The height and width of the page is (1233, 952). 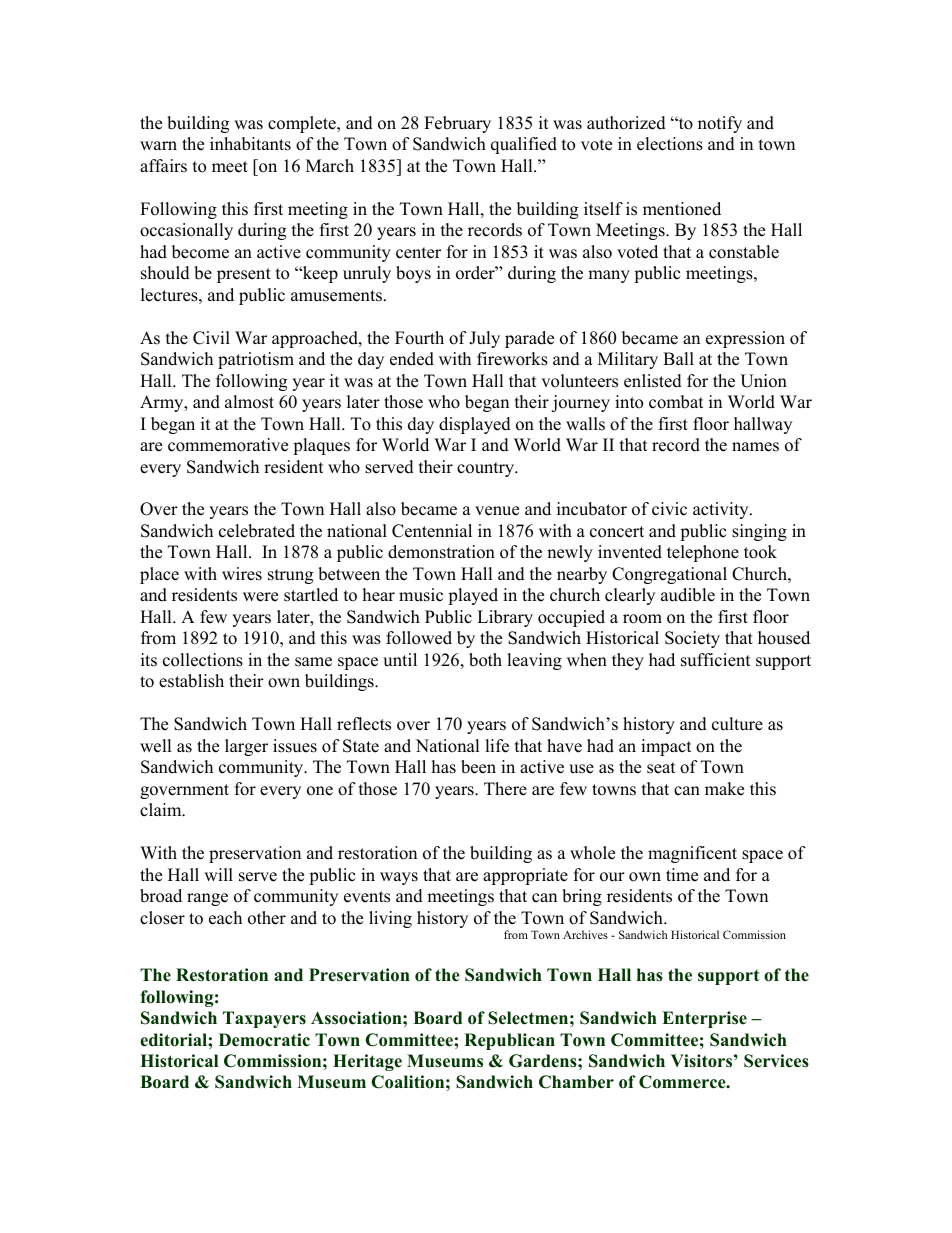 What do you see at coordinates (264, 1040) in the page?
I see `Democratic` at bounding box center [264, 1040].
